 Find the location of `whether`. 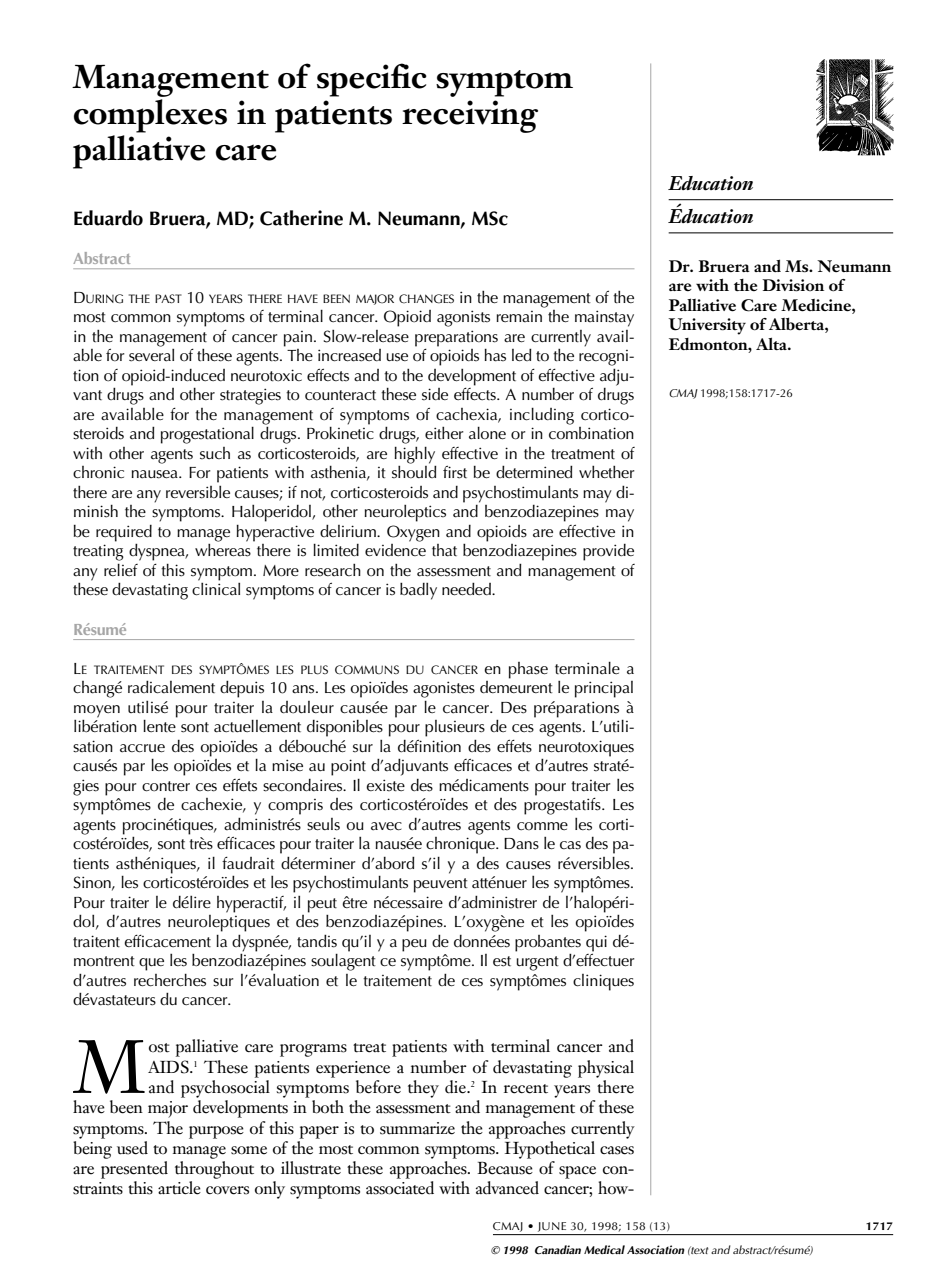

whether is located at coordinates (607, 472).
